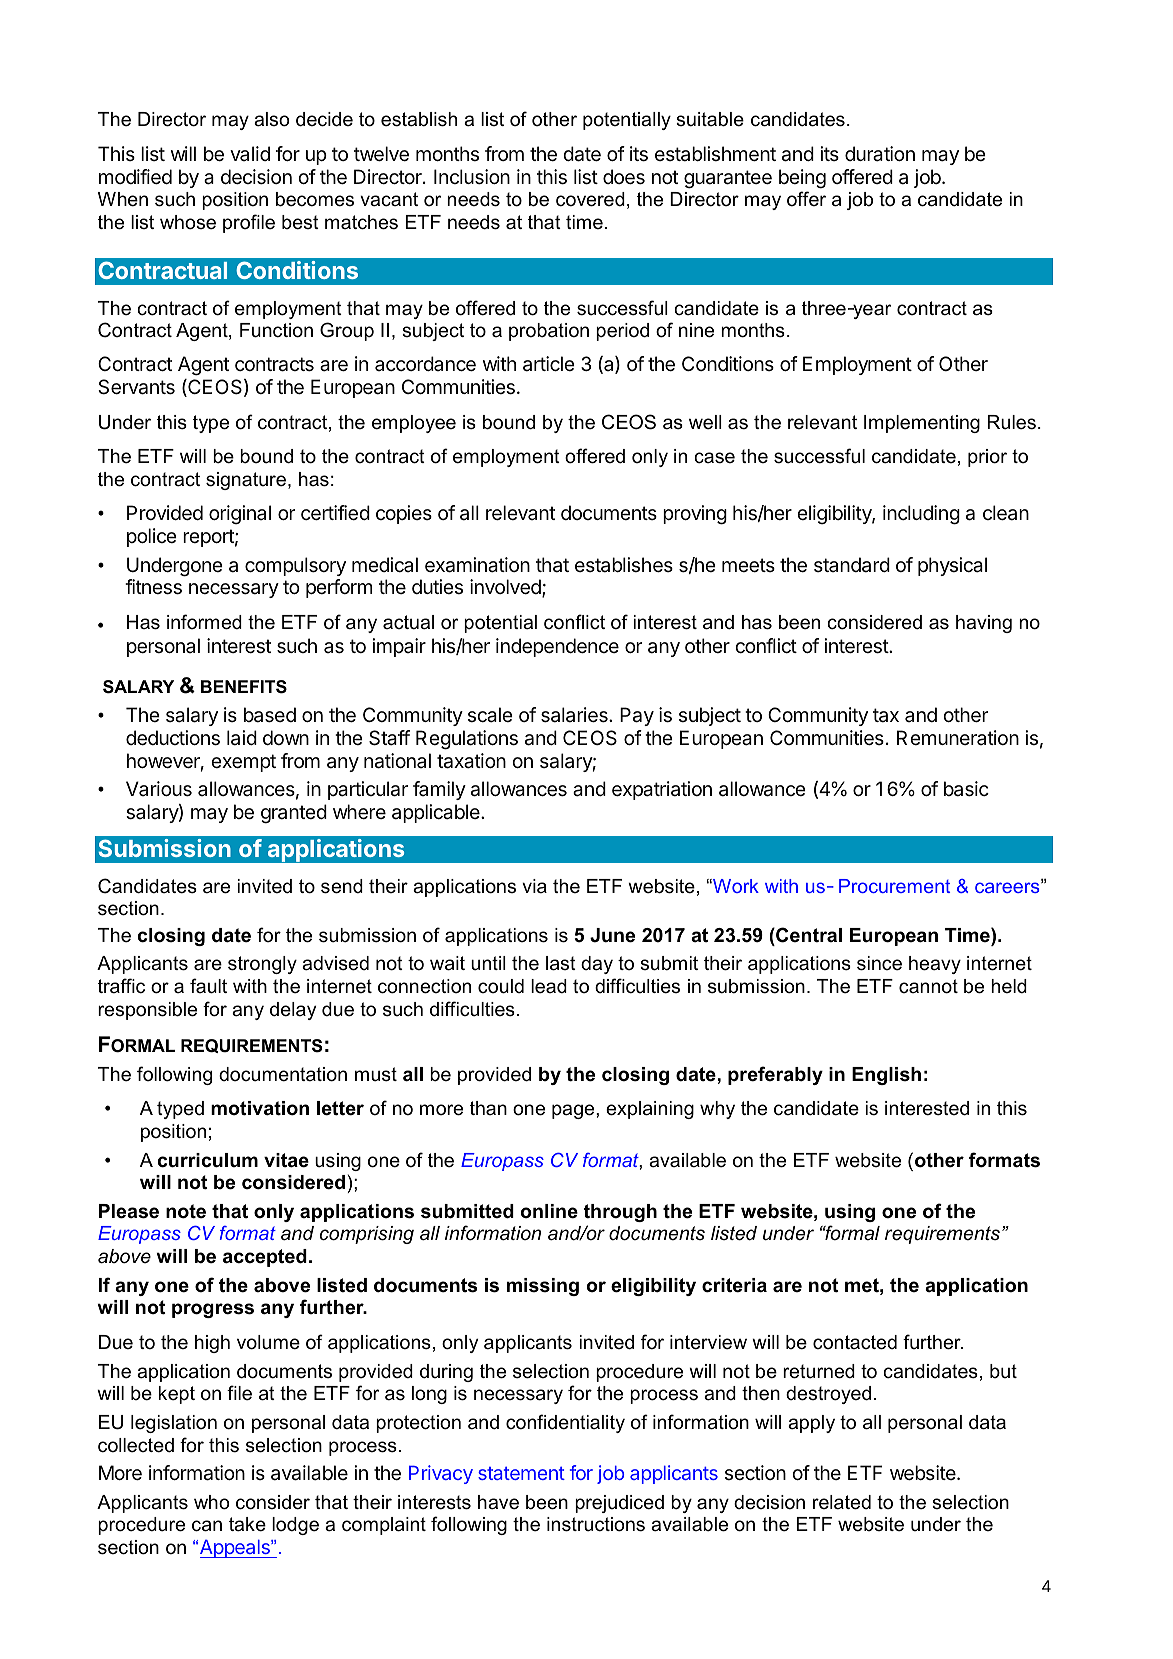  Describe the element at coordinates (549, 986) in the screenshot. I see `lead` at that location.
